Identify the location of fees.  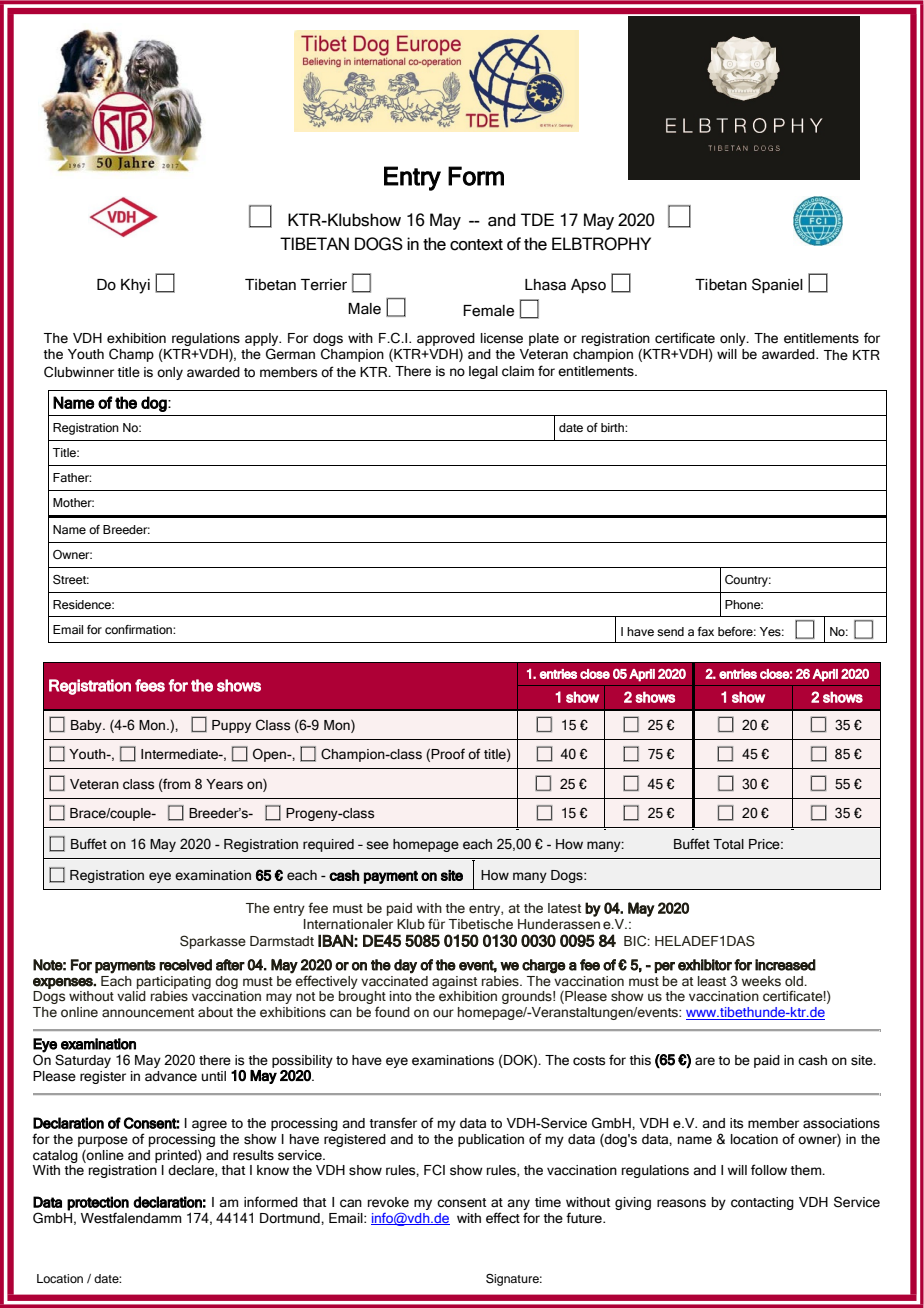
(150, 685).
